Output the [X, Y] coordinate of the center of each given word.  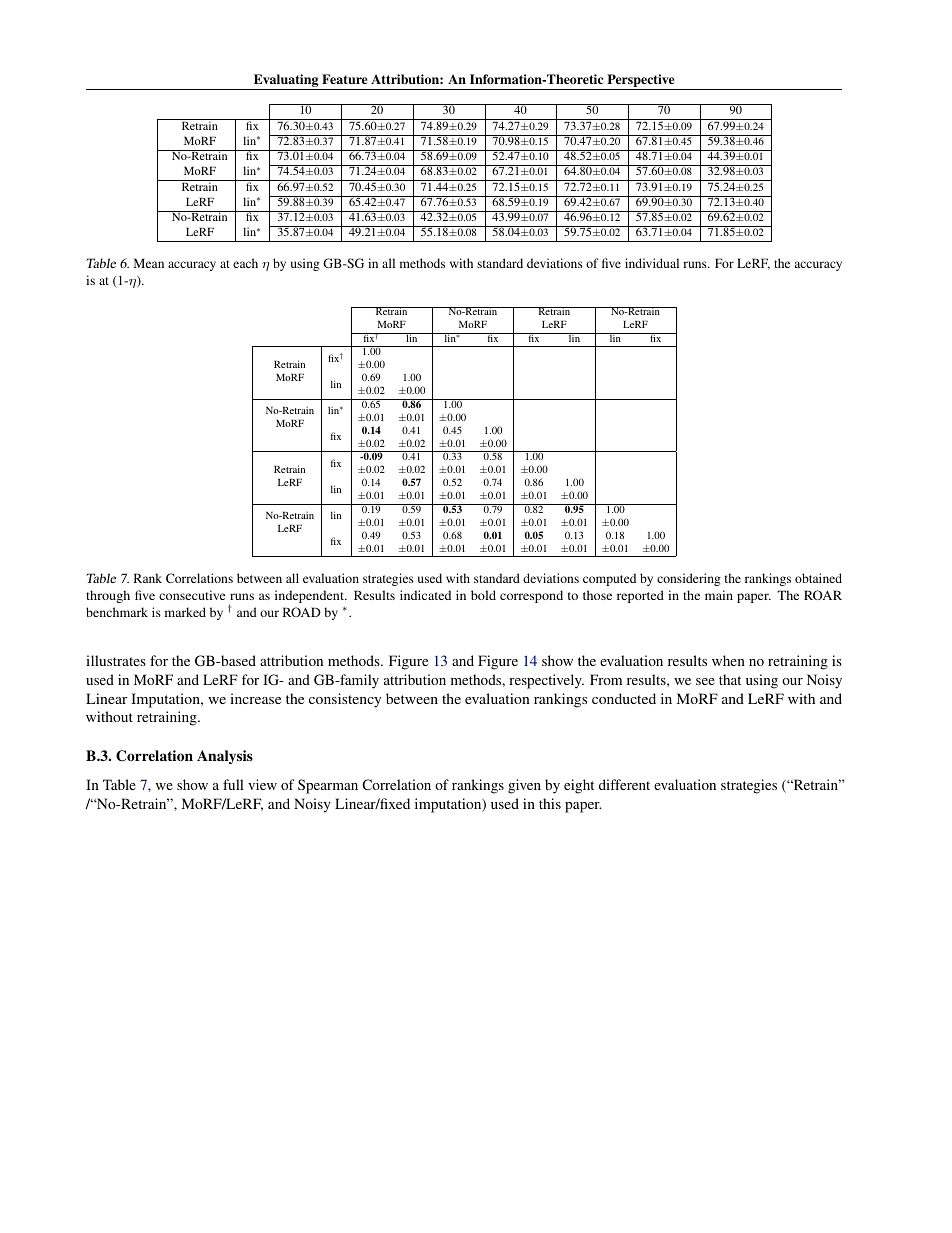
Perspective [641, 82]
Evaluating [286, 82]
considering [689, 579]
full [233, 784]
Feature [344, 79]
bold [483, 595]
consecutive [192, 595]
